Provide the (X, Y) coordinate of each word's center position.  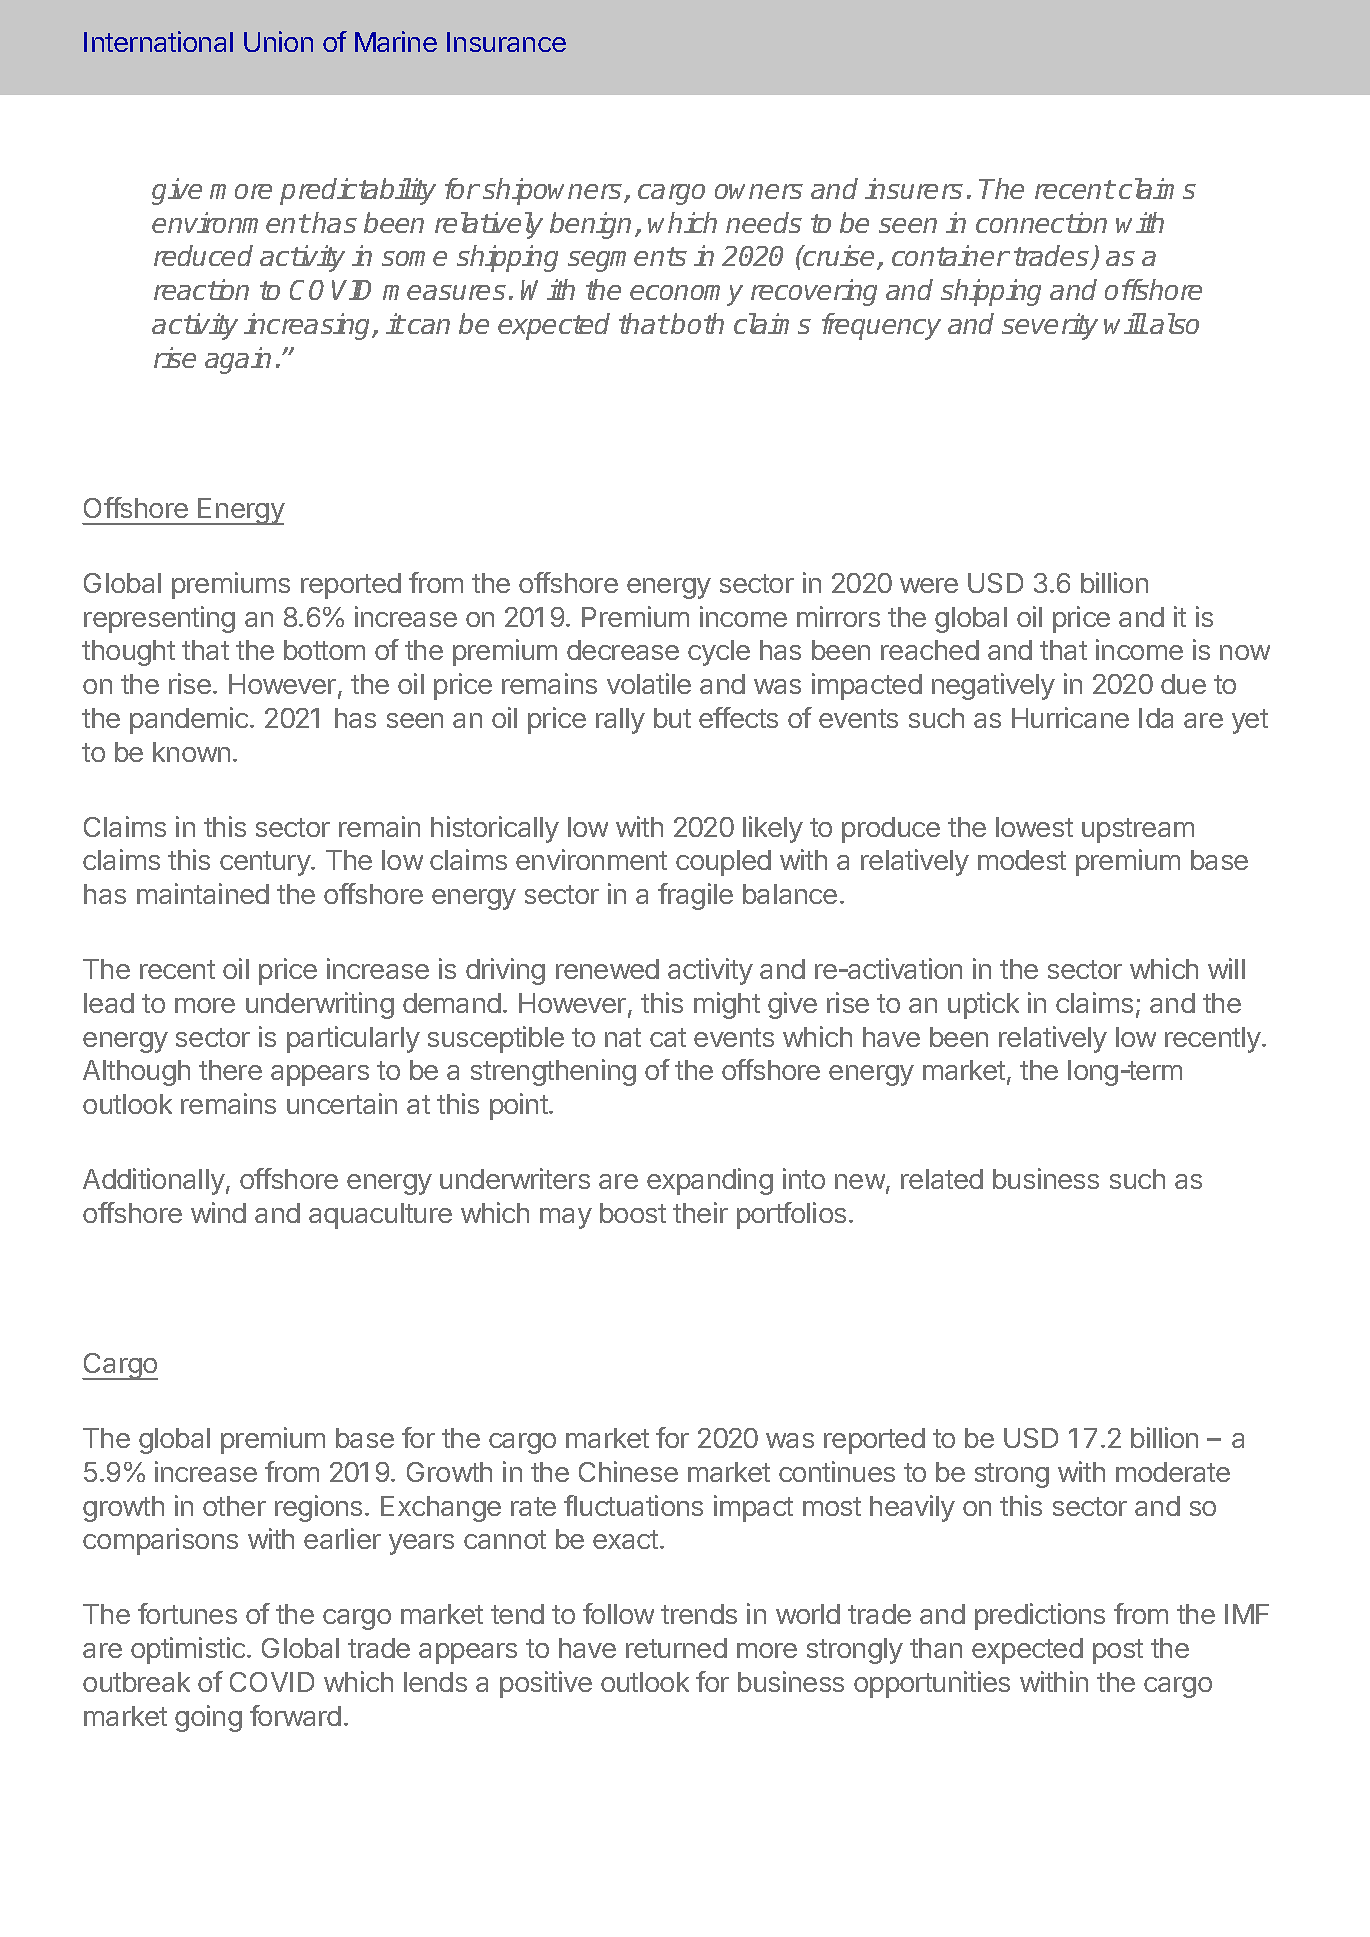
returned (676, 1648)
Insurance (506, 42)
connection (1041, 222)
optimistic (189, 1650)
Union (278, 41)
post (1118, 1651)
